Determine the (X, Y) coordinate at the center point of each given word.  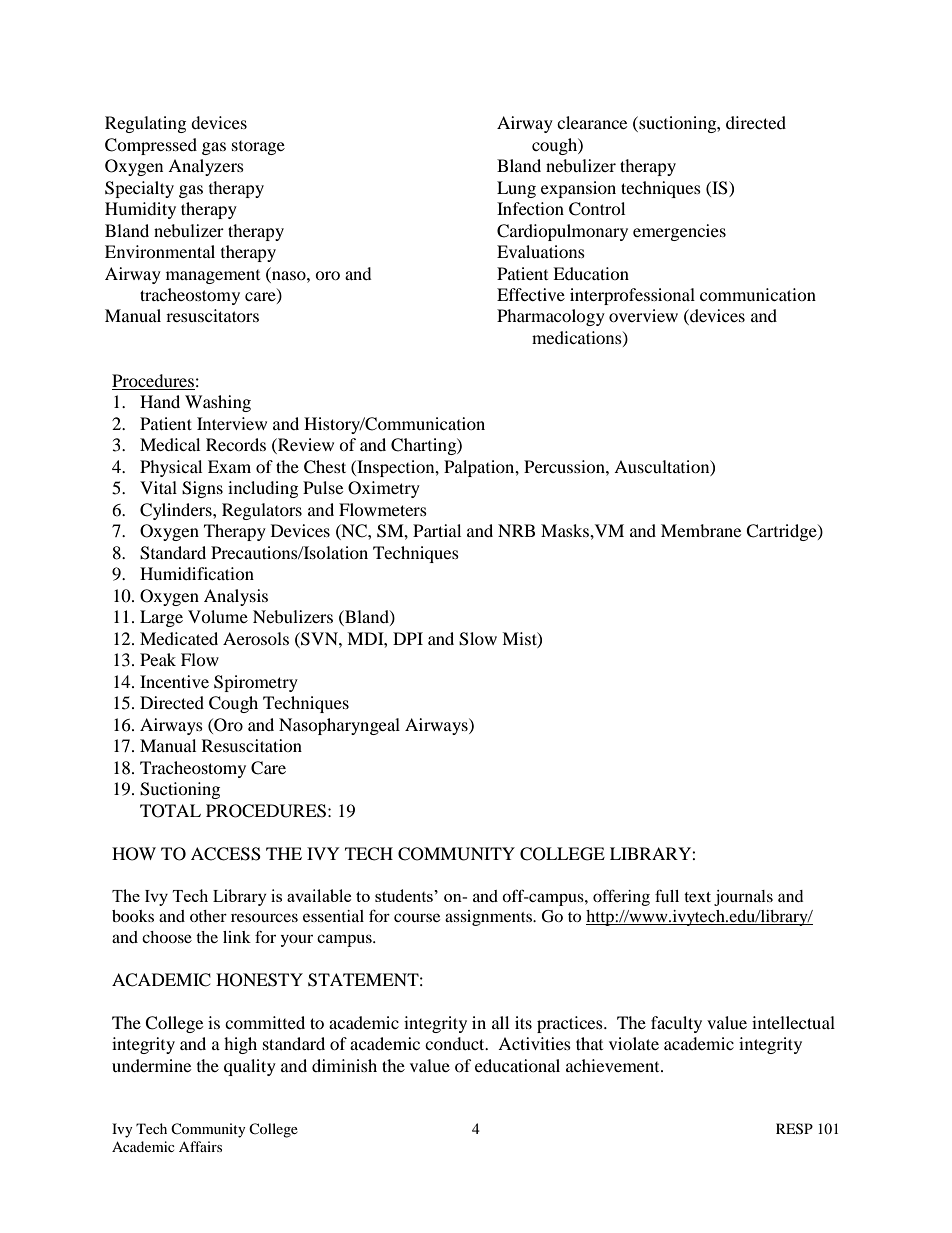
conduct (456, 1043)
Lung (516, 189)
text (697, 897)
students (405, 895)
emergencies (679, 232)
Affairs (200, 1146)
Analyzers (206, 167)
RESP (794, 1129)
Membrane (701, 530)
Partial (437, 530)
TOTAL (170, 811)
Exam (229, 466)
